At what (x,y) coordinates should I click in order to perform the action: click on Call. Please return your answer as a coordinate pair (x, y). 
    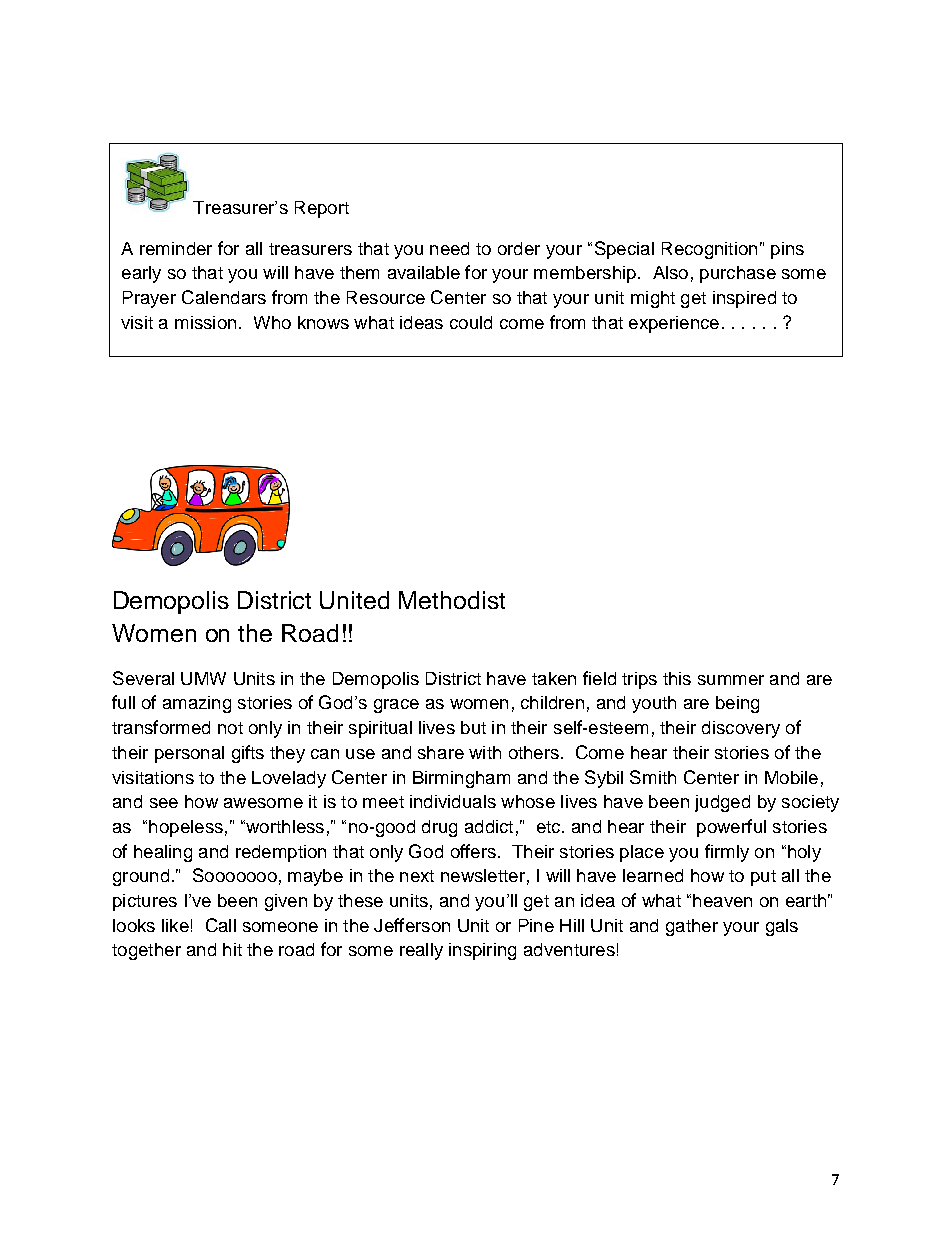
    Looking at the image, I should click on (221, 925).
